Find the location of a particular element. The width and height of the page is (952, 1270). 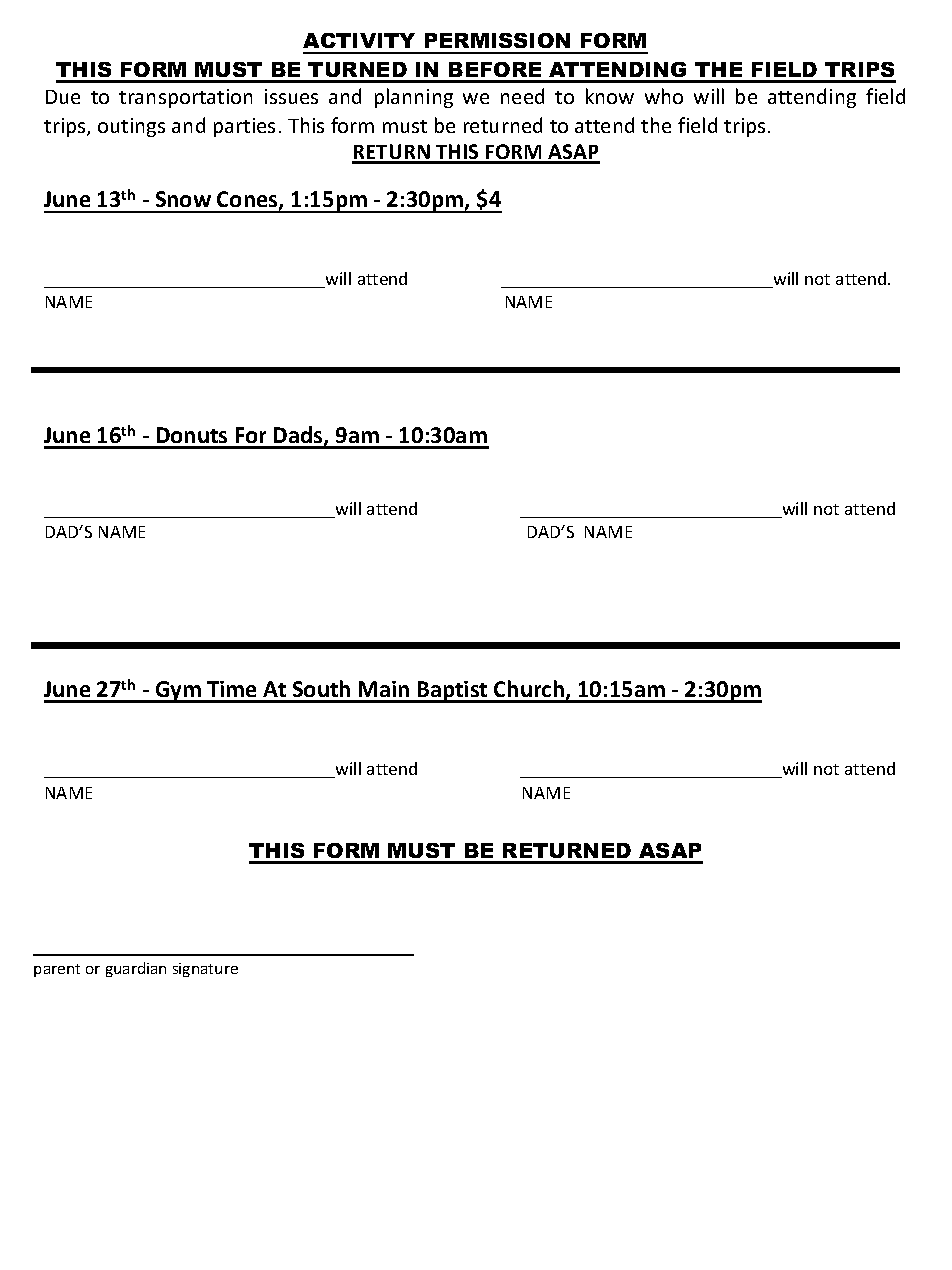

signature is located at coordinates (205, 970).
